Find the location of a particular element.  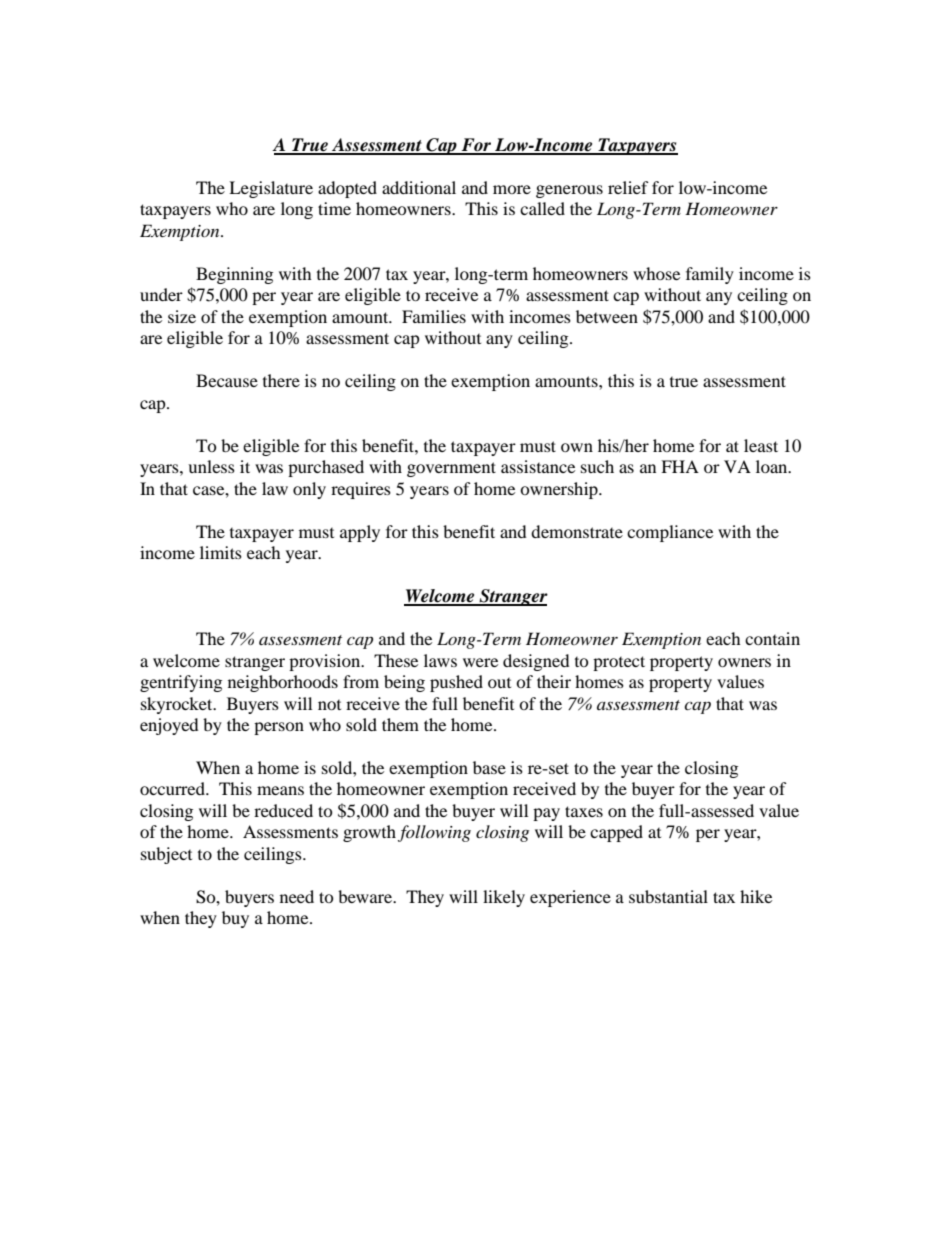

need is located at coordinates (297, 896).
